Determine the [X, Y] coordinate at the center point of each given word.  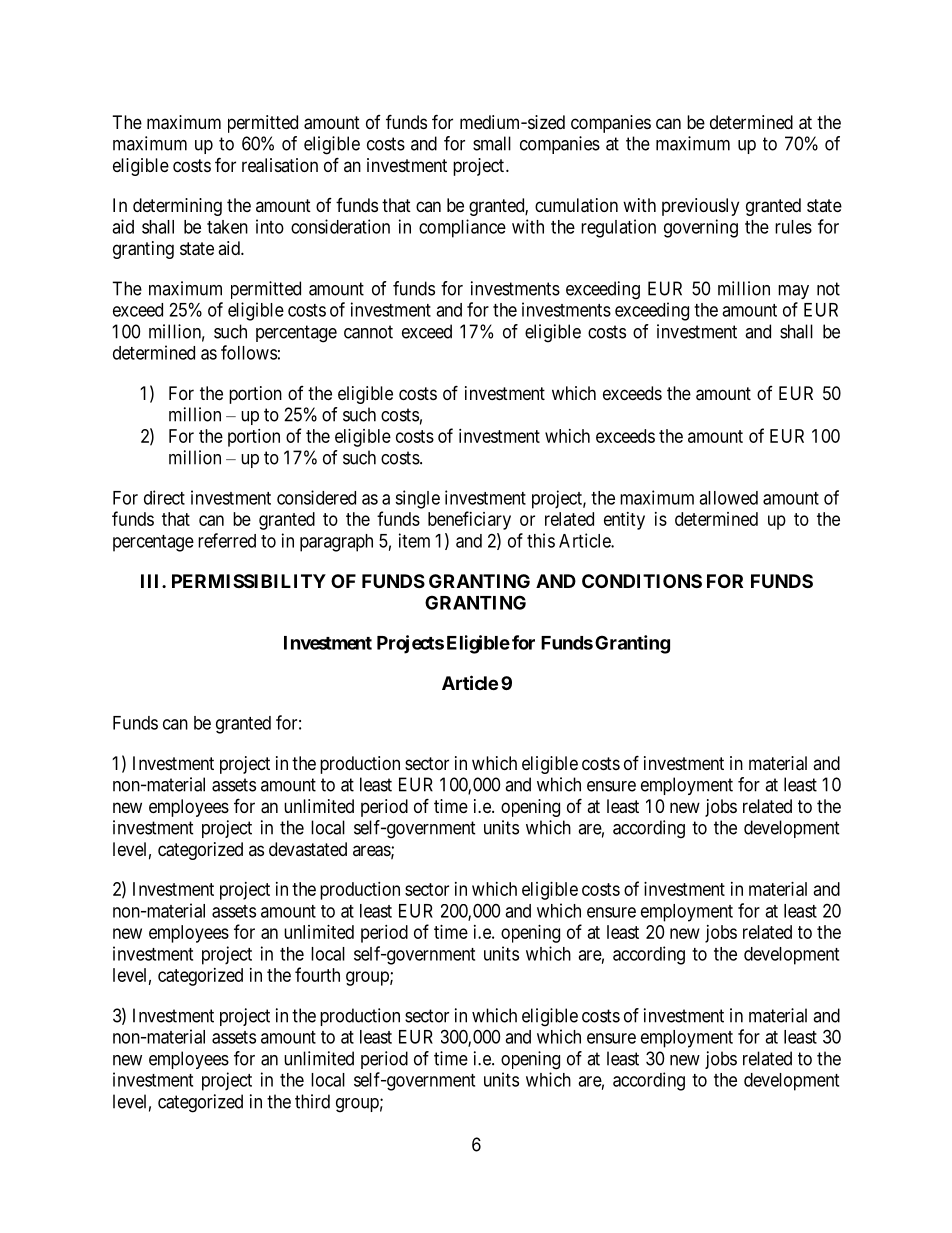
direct [164, 497]
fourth [317, 974]
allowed [728, 498]
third [312, 1101]
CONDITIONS [642, 581]
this [541, 540]
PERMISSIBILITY [249, 581]
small [492, 143]
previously [700, 207]
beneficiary [469, 520]
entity [624, 521]
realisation [280, 165]
